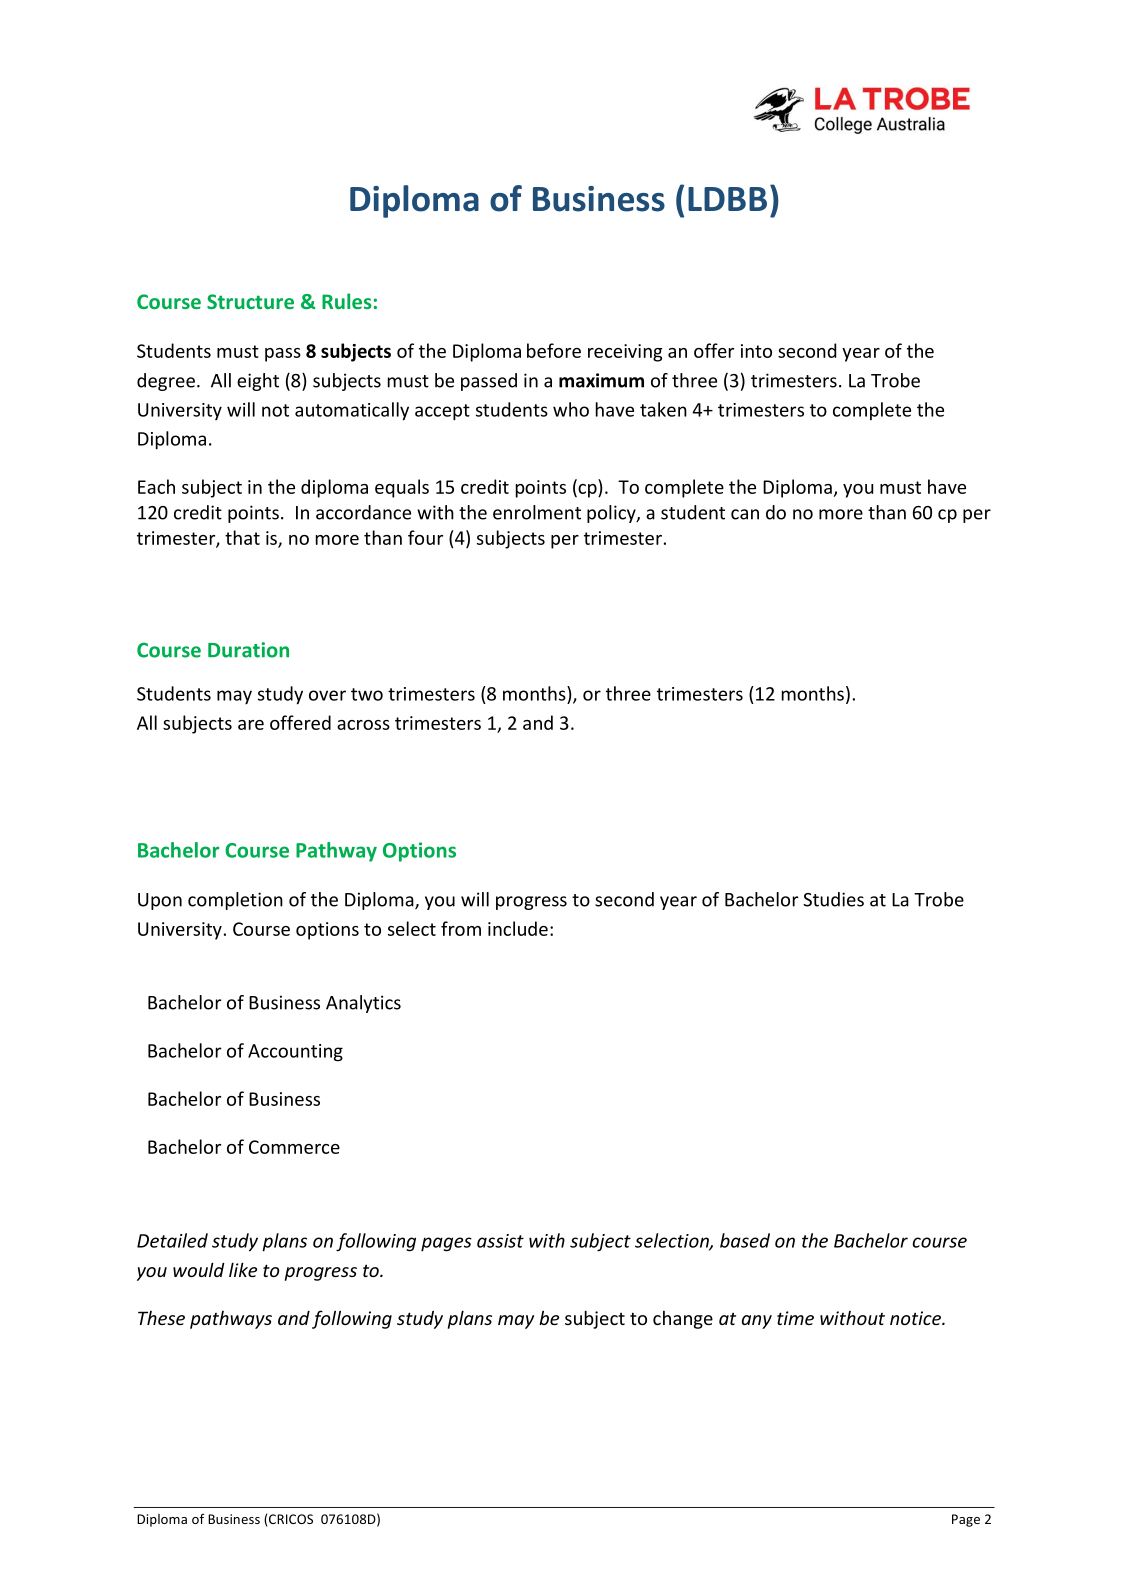  I want to click on into, so click(756, 351).
